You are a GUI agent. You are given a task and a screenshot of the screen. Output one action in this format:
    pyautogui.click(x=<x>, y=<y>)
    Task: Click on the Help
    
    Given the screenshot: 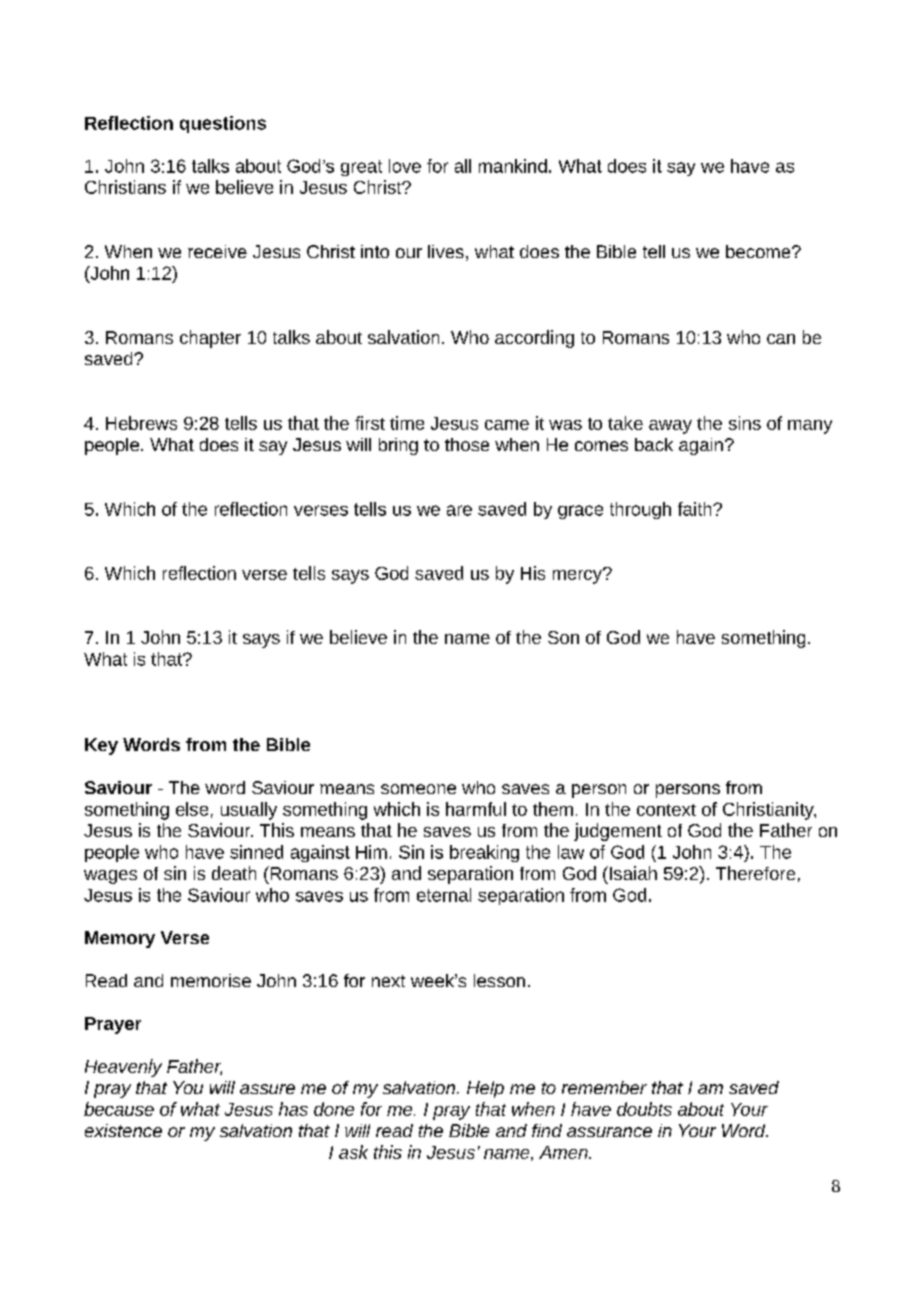 What is the action you would take?
    pyautogui.click(x=485, y=1089)
